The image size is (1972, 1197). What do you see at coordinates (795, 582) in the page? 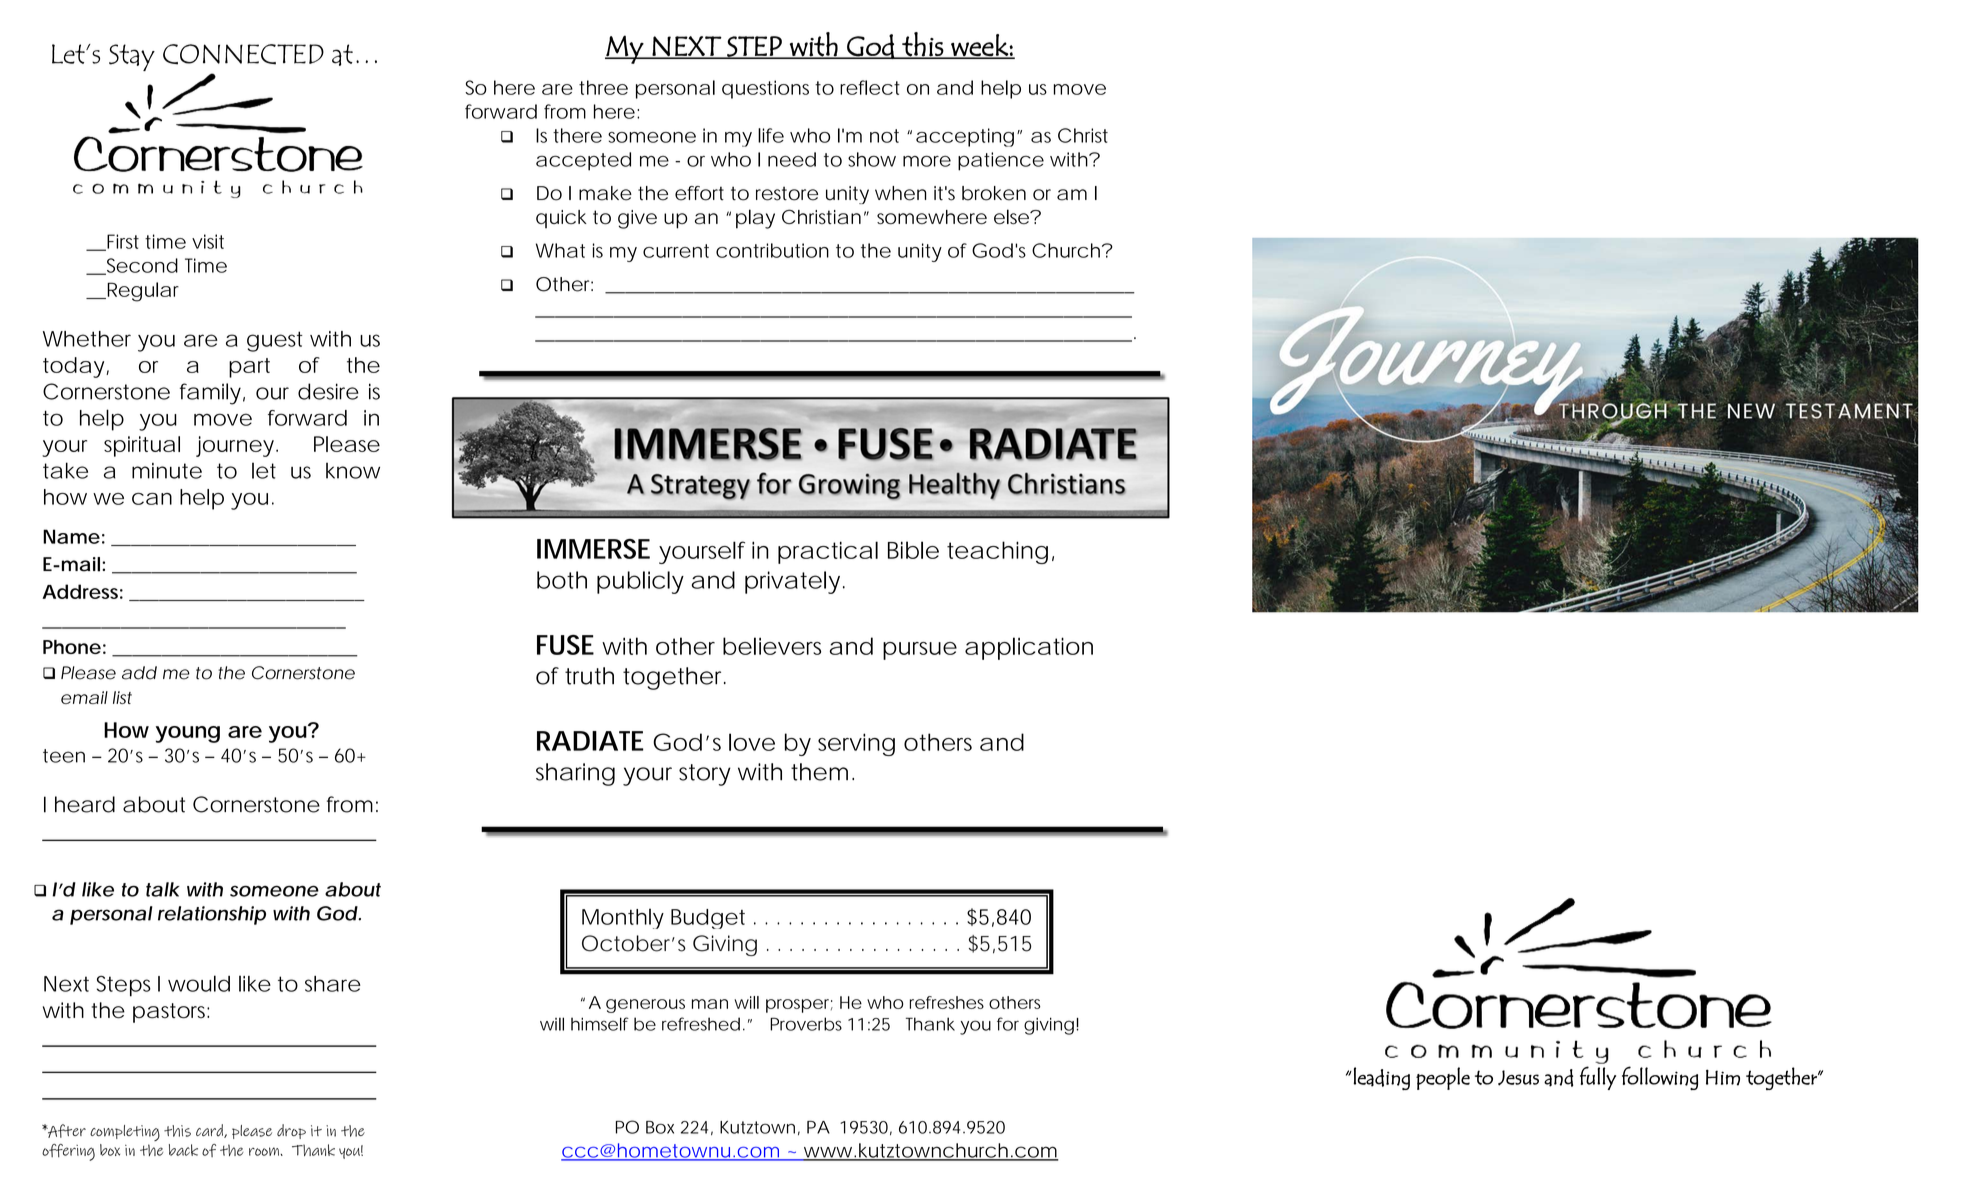
I see `privately` at bounding box center [795, 582].
